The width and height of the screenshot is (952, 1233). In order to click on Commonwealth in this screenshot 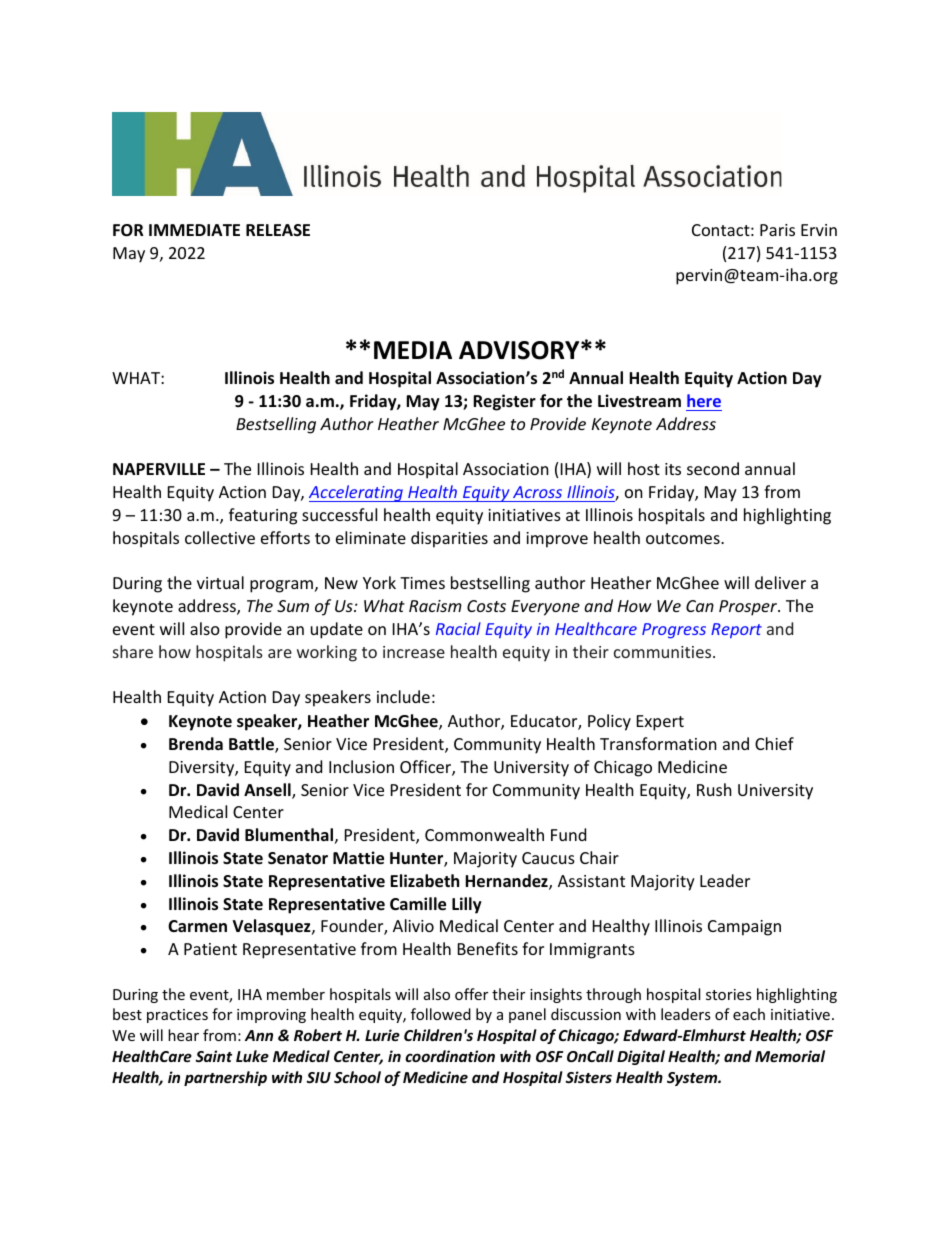, I will do `click(484, 834)`.
